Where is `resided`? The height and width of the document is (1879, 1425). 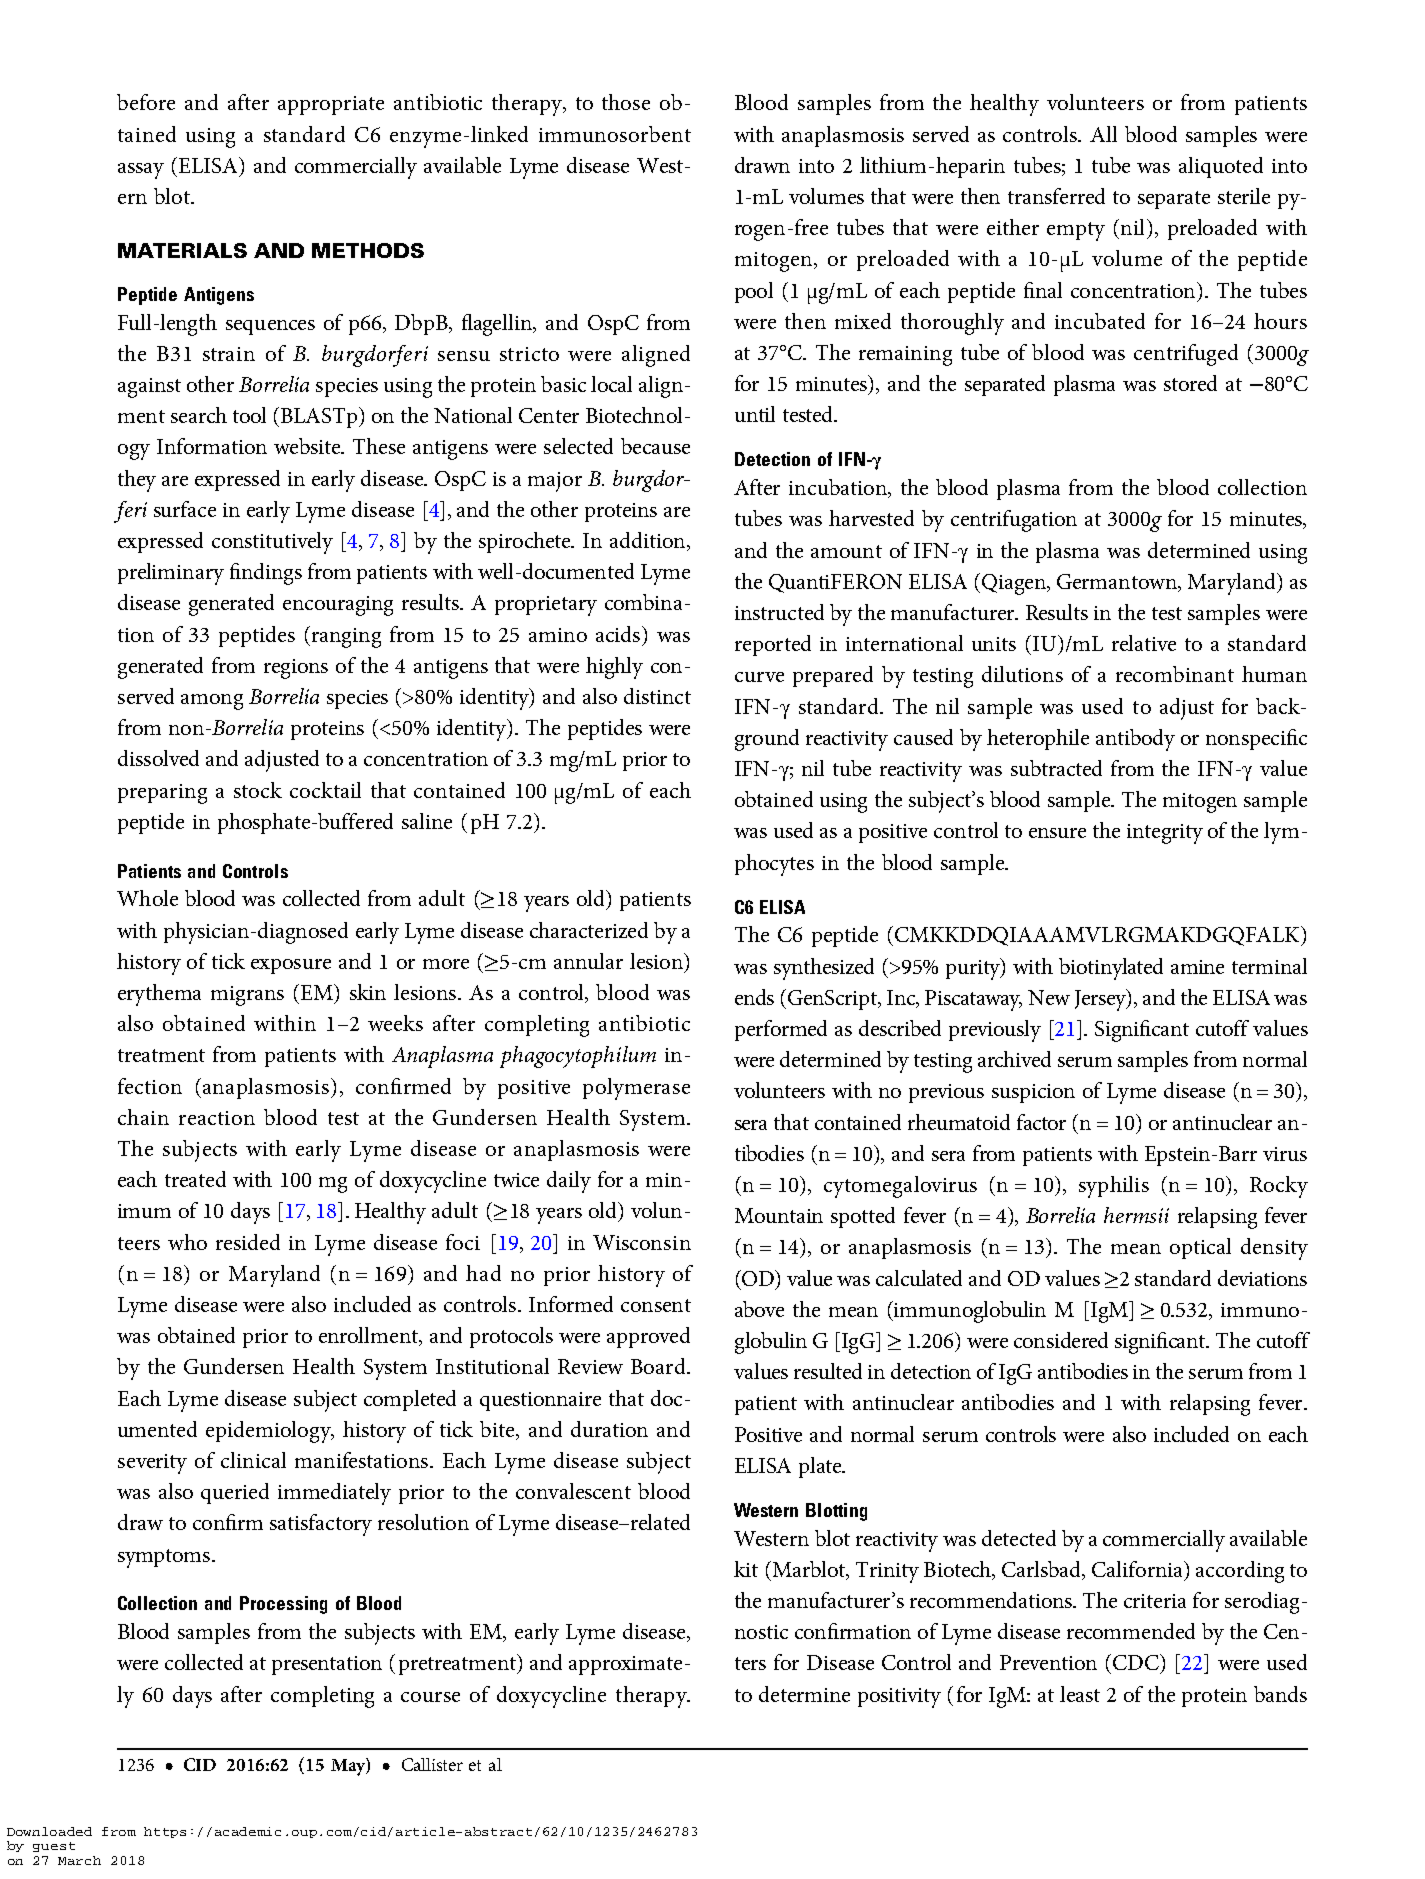
resided is located at coordinates (248, 1242).
